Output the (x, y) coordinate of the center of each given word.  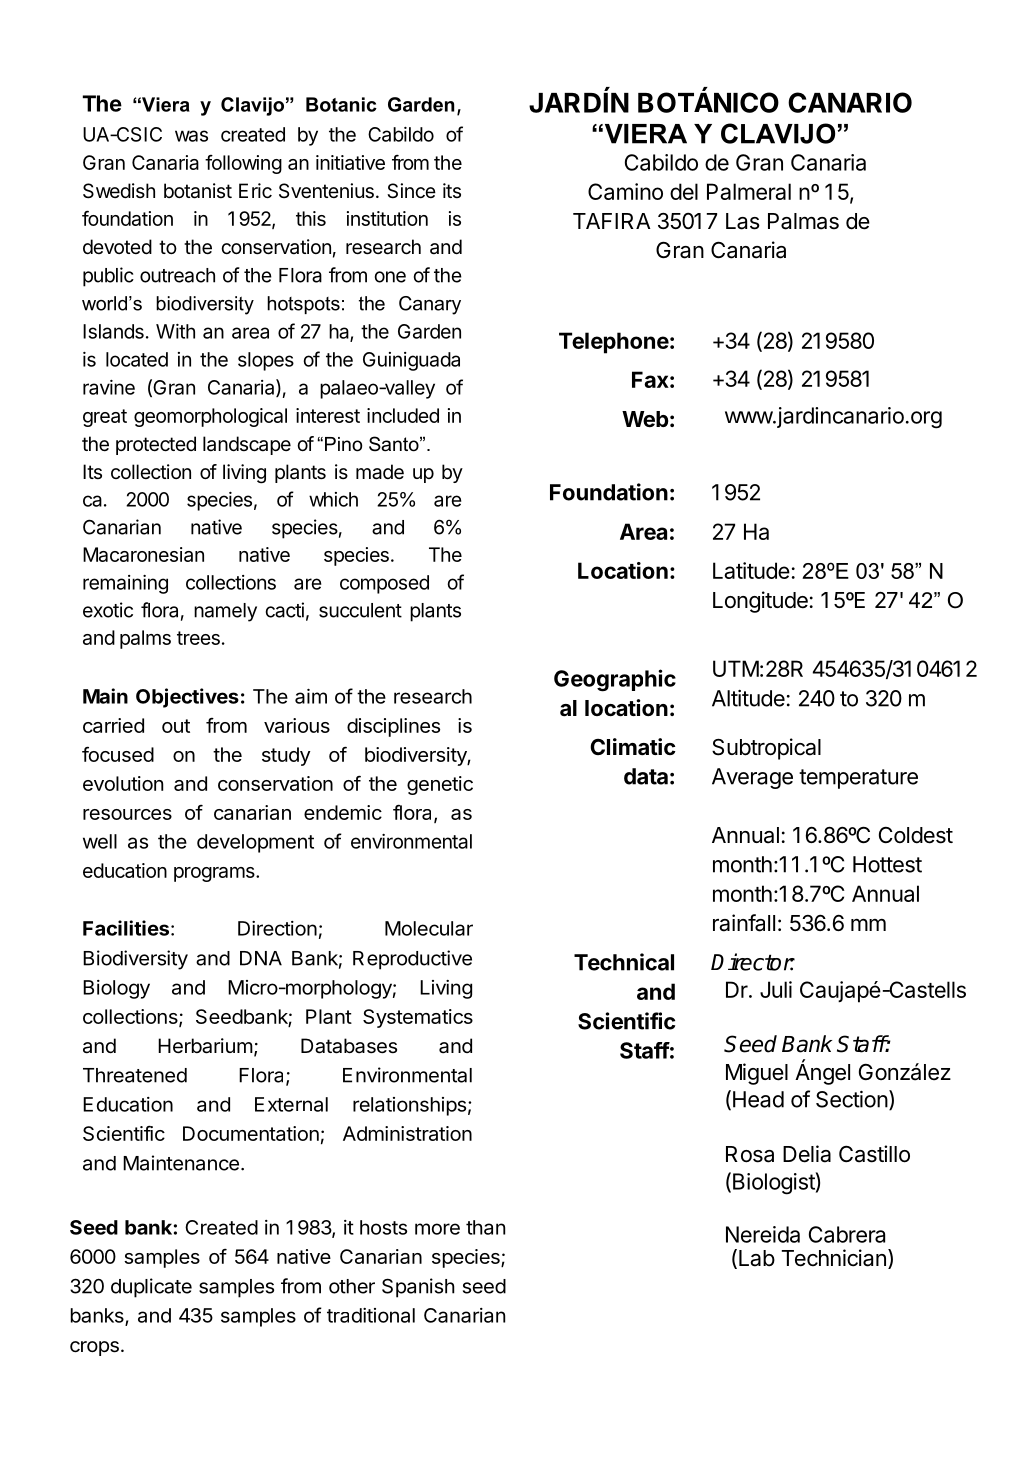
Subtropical (766, 749)
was (191, 136)
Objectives (187, 698)
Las (743, 221)
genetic (440, 785)
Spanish (418, 1288)
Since (411, 191)
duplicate (151, 1288)
